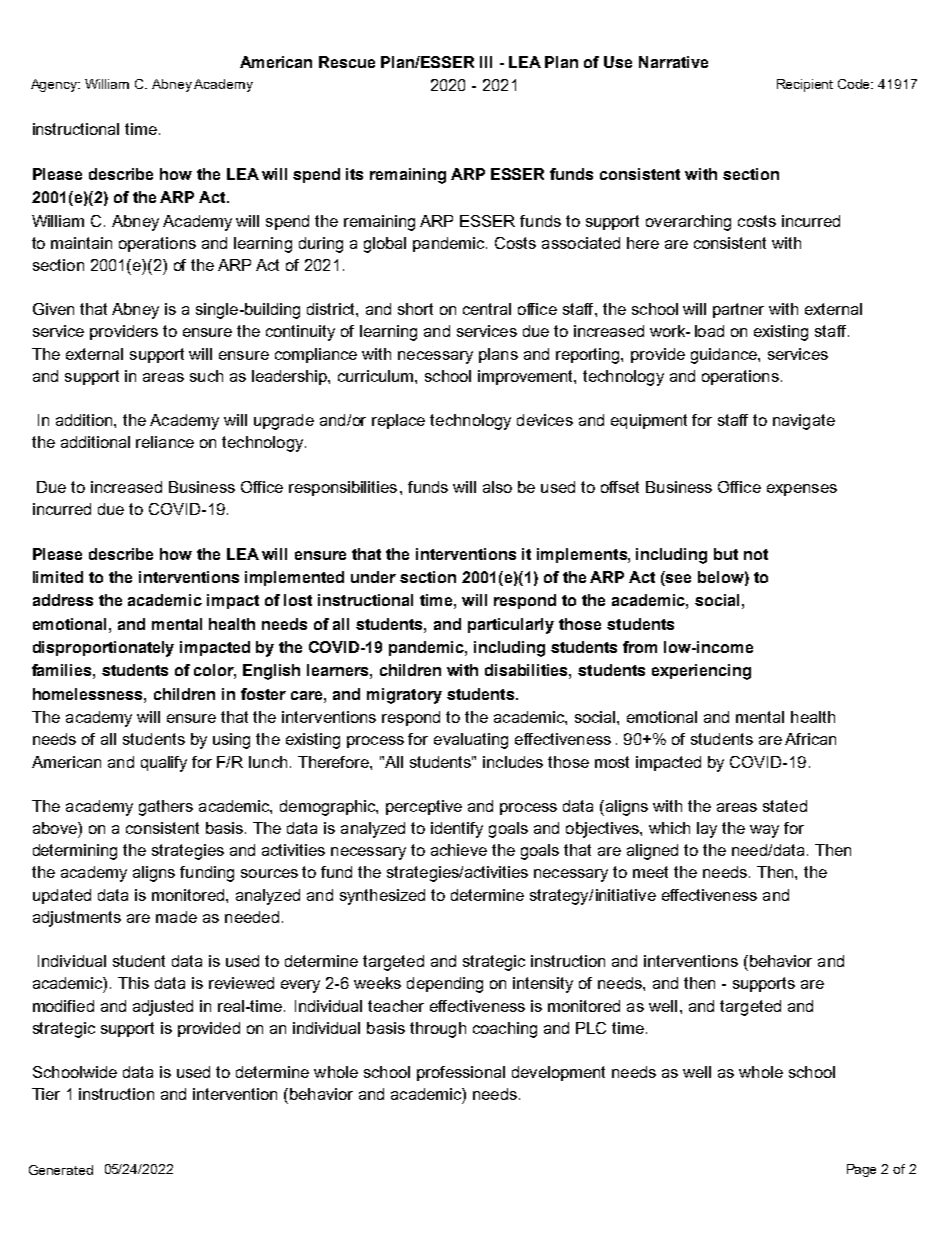  Describe the element at coordinates (55, 85) in the document. I see `Agency` at that location.
